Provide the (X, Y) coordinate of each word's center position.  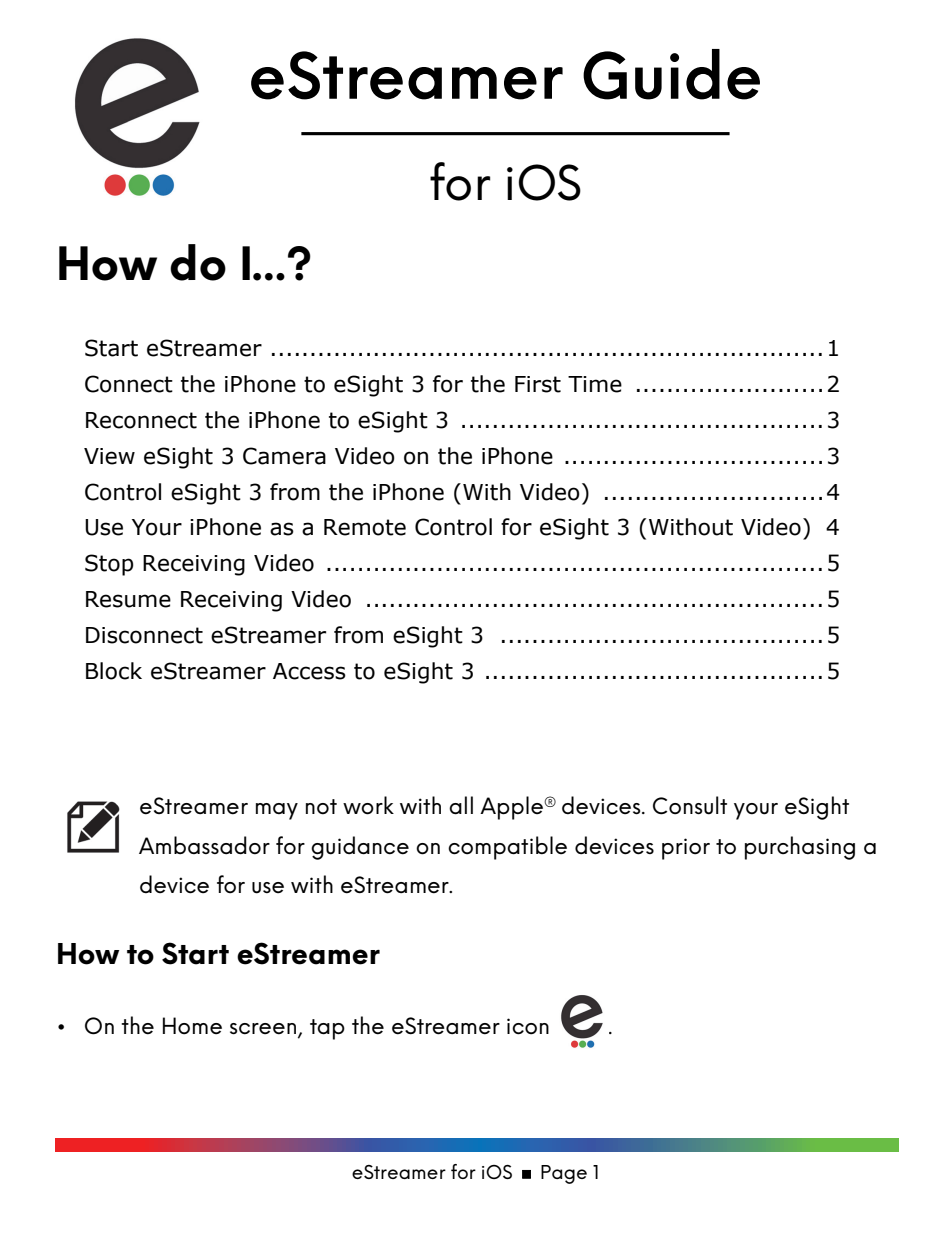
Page (564, 1174)
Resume (128, 599)
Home (192, 1026)
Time (595, 384)
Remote (365, 527)
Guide (671, 74)
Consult (690, 805)
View (109, 456)
